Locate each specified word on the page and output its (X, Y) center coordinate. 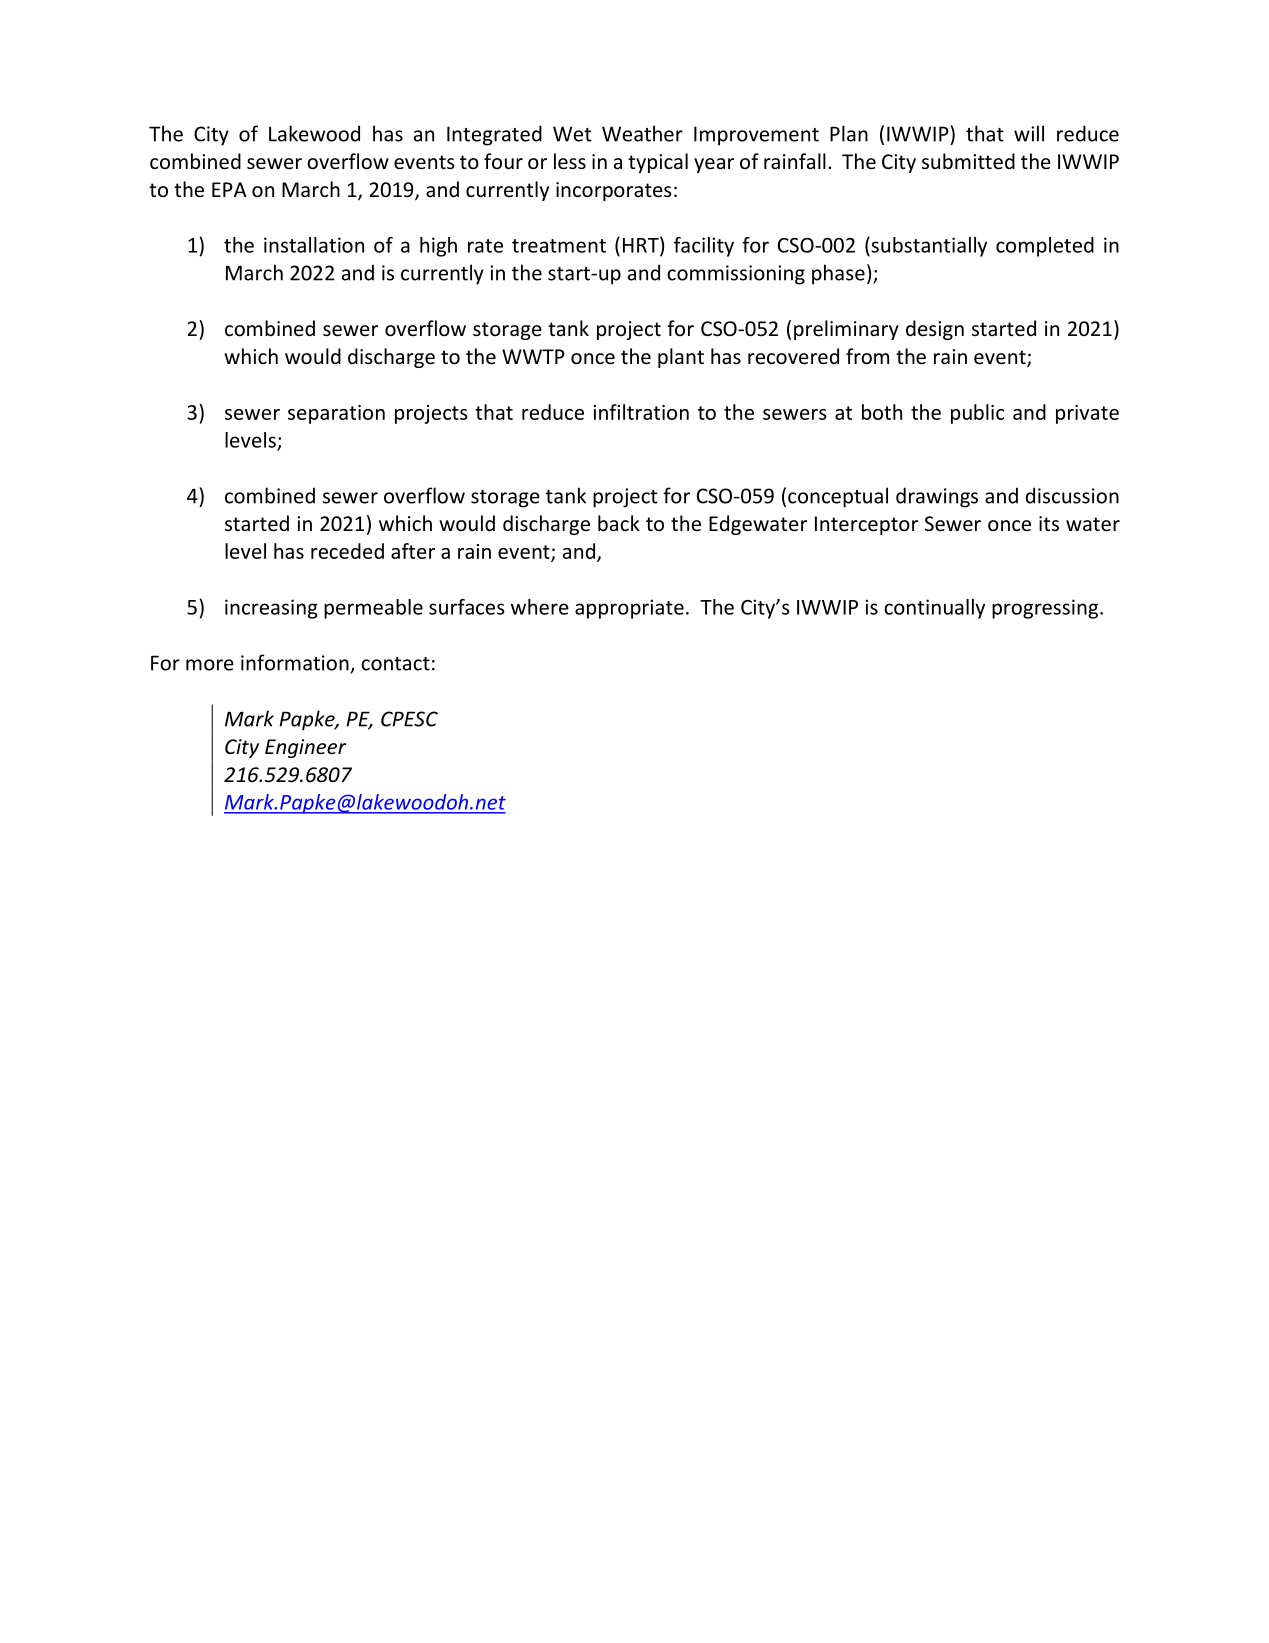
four (503, 161)
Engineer (305, 748)
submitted (968, 161)
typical (658, 163)
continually (934, 609)
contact (395, 664)
